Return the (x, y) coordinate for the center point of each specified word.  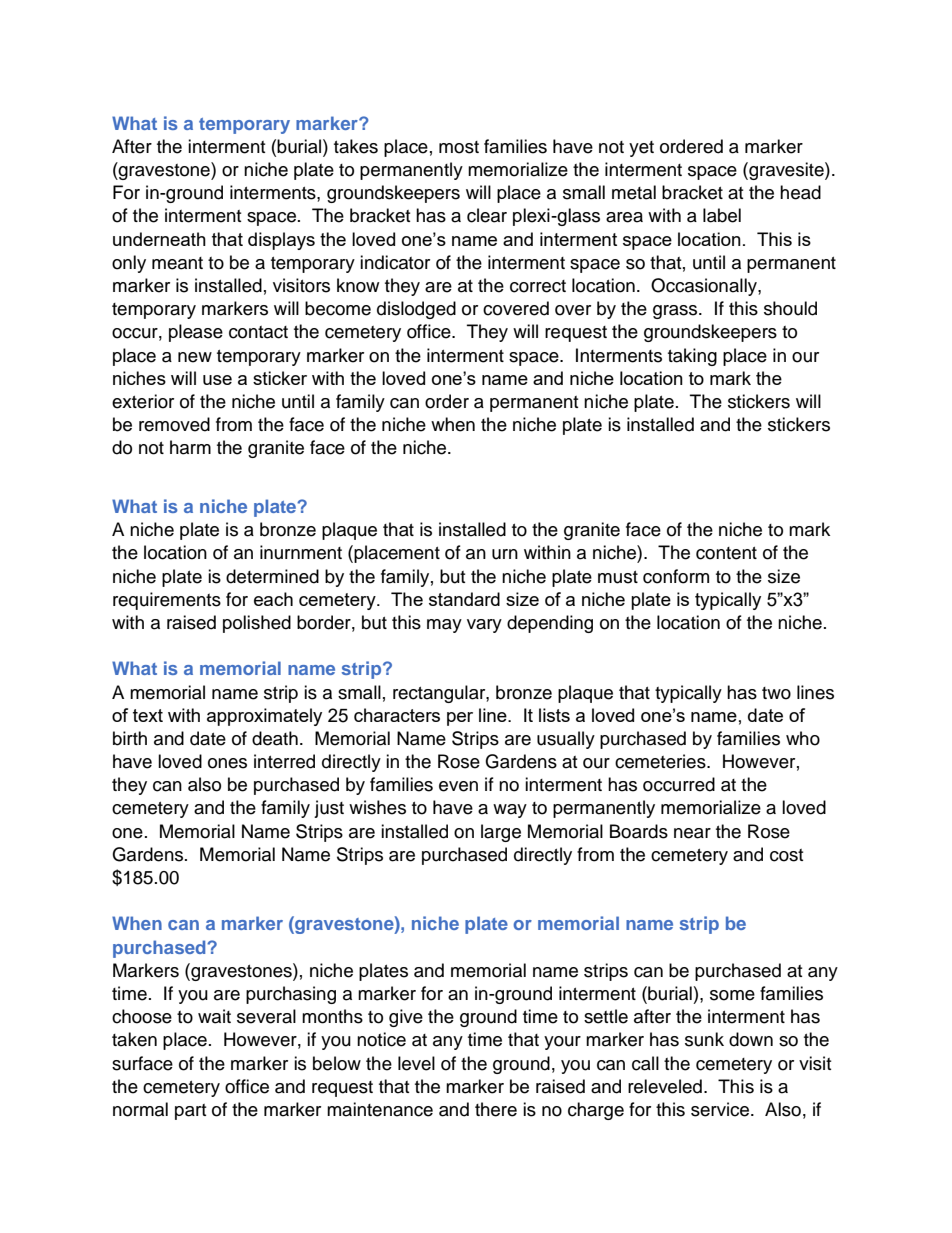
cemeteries (661, 761)
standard (464, 599)
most (459, 147)
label (722, 215)
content (726, 553)
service (721, 1109)
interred (284, 761)
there (496, 1109)
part (190, 1112)
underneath (159, 239)
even (458, 786)
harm (190, 447)
